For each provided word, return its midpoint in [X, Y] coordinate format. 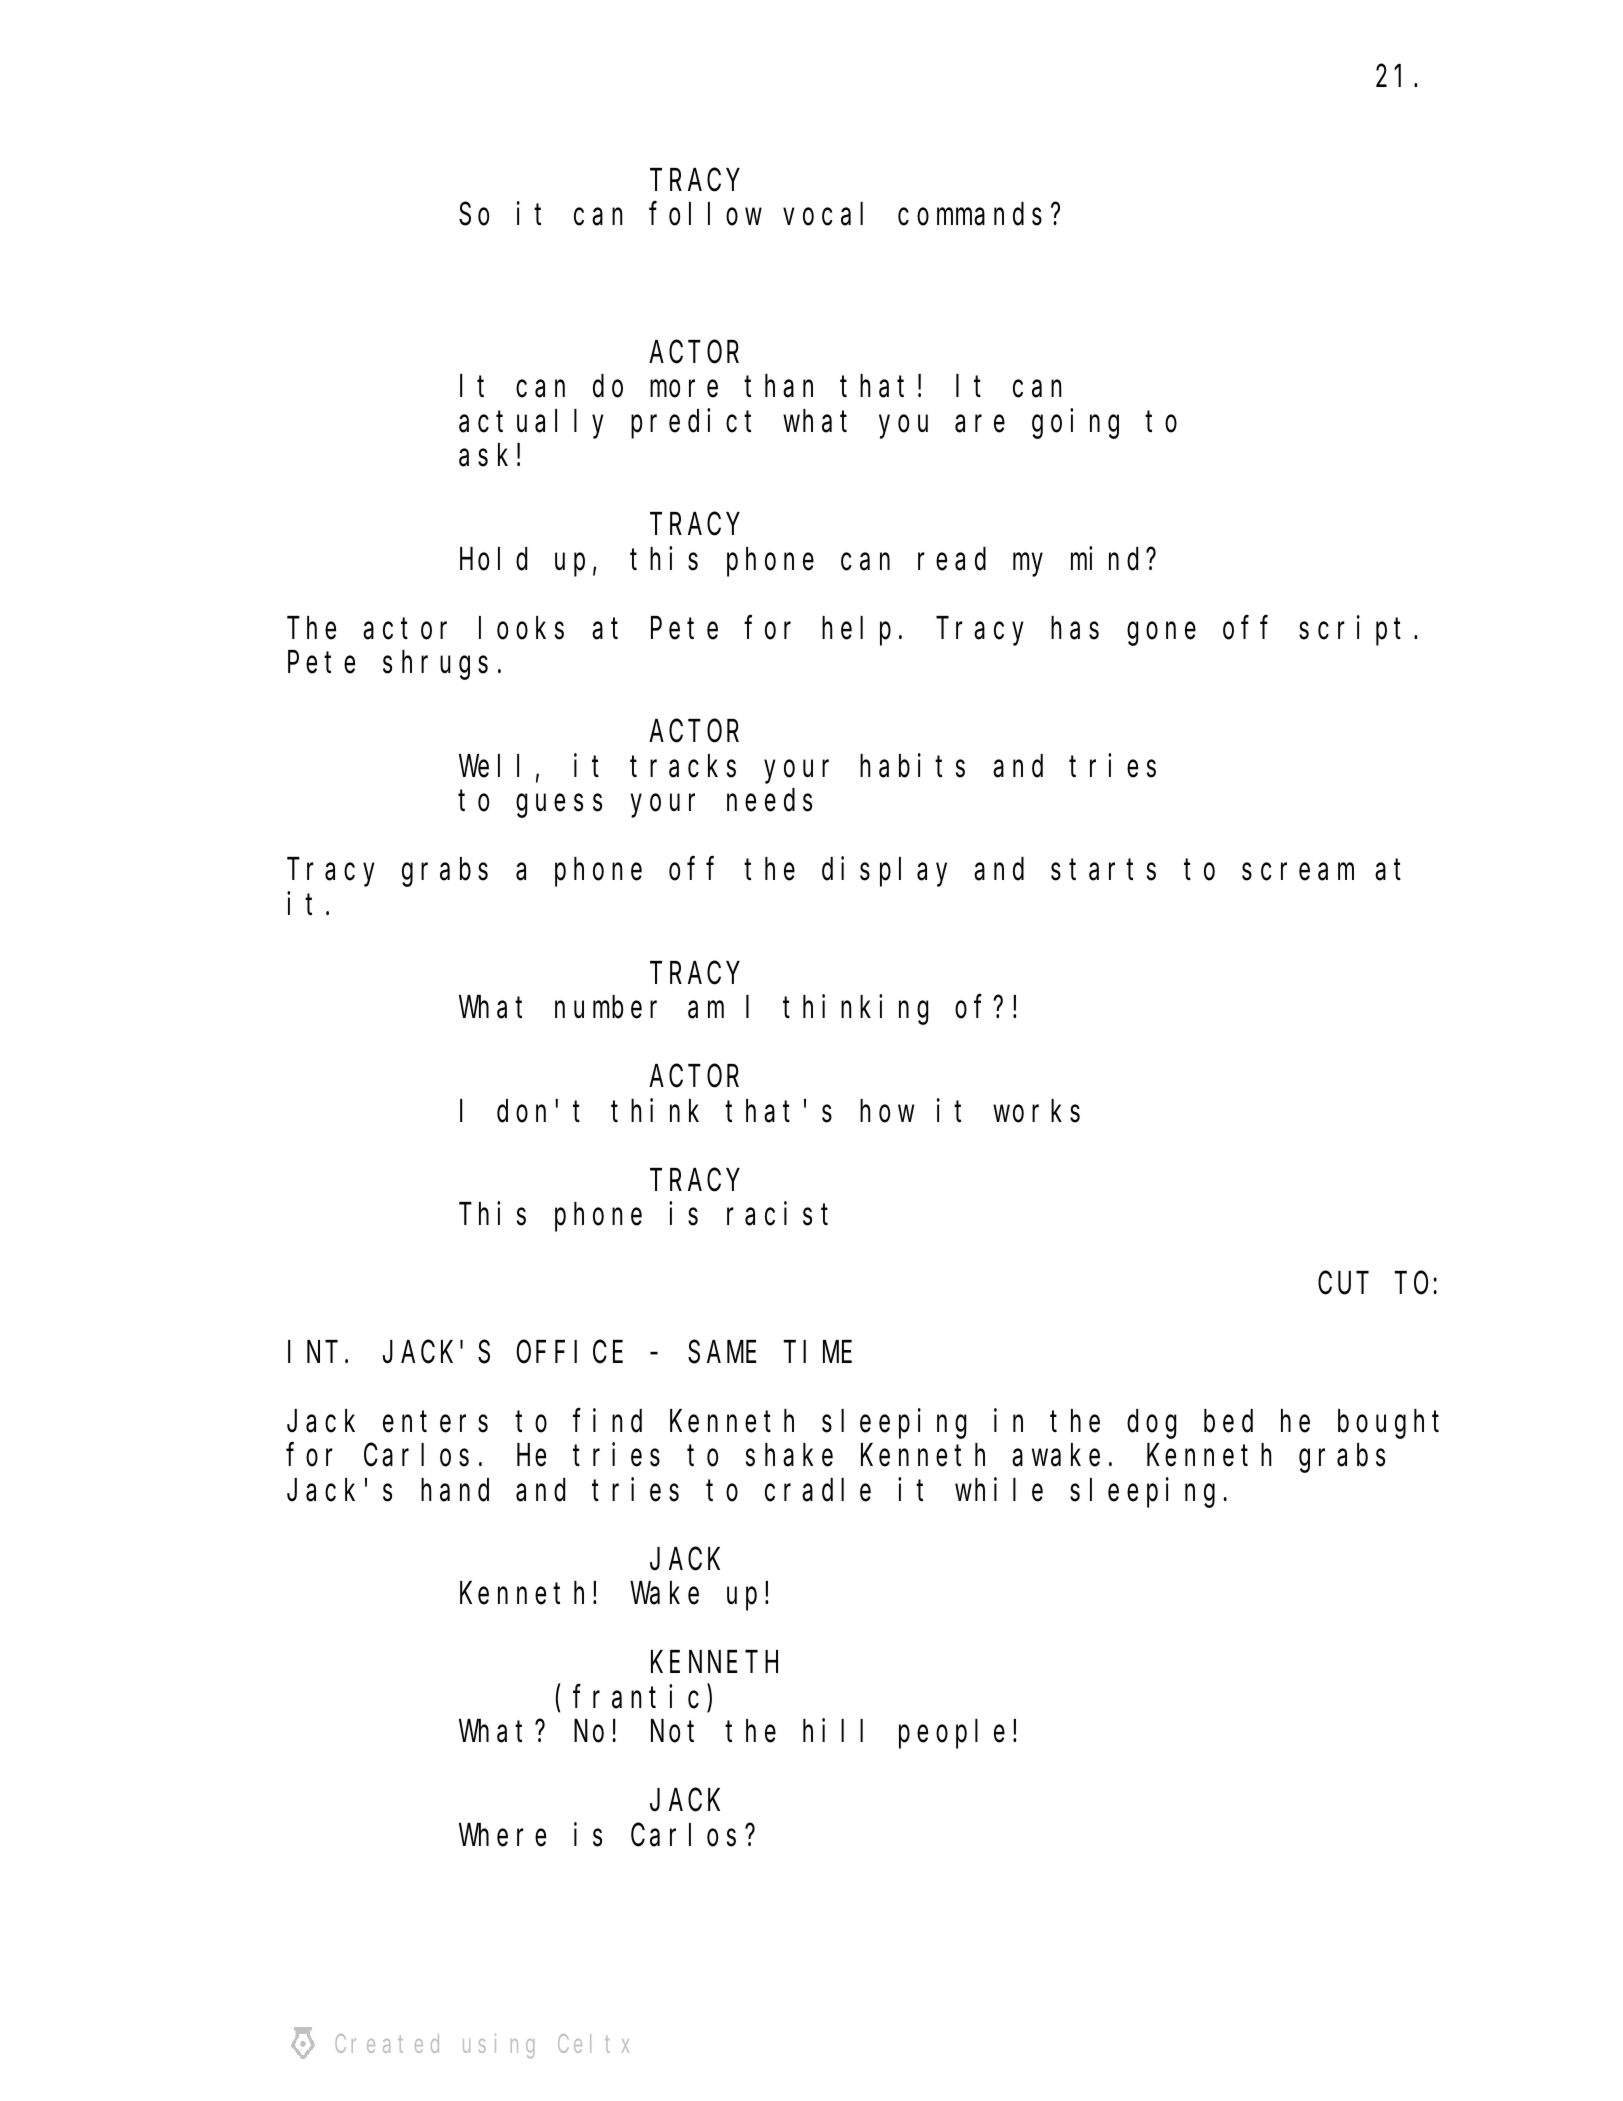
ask [483, 455]
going [1075, 424]
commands [970, 214]
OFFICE [570, 1353]
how [887, 1111]
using [498, 2045]
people [952, 1734]
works [1036, 1111]
